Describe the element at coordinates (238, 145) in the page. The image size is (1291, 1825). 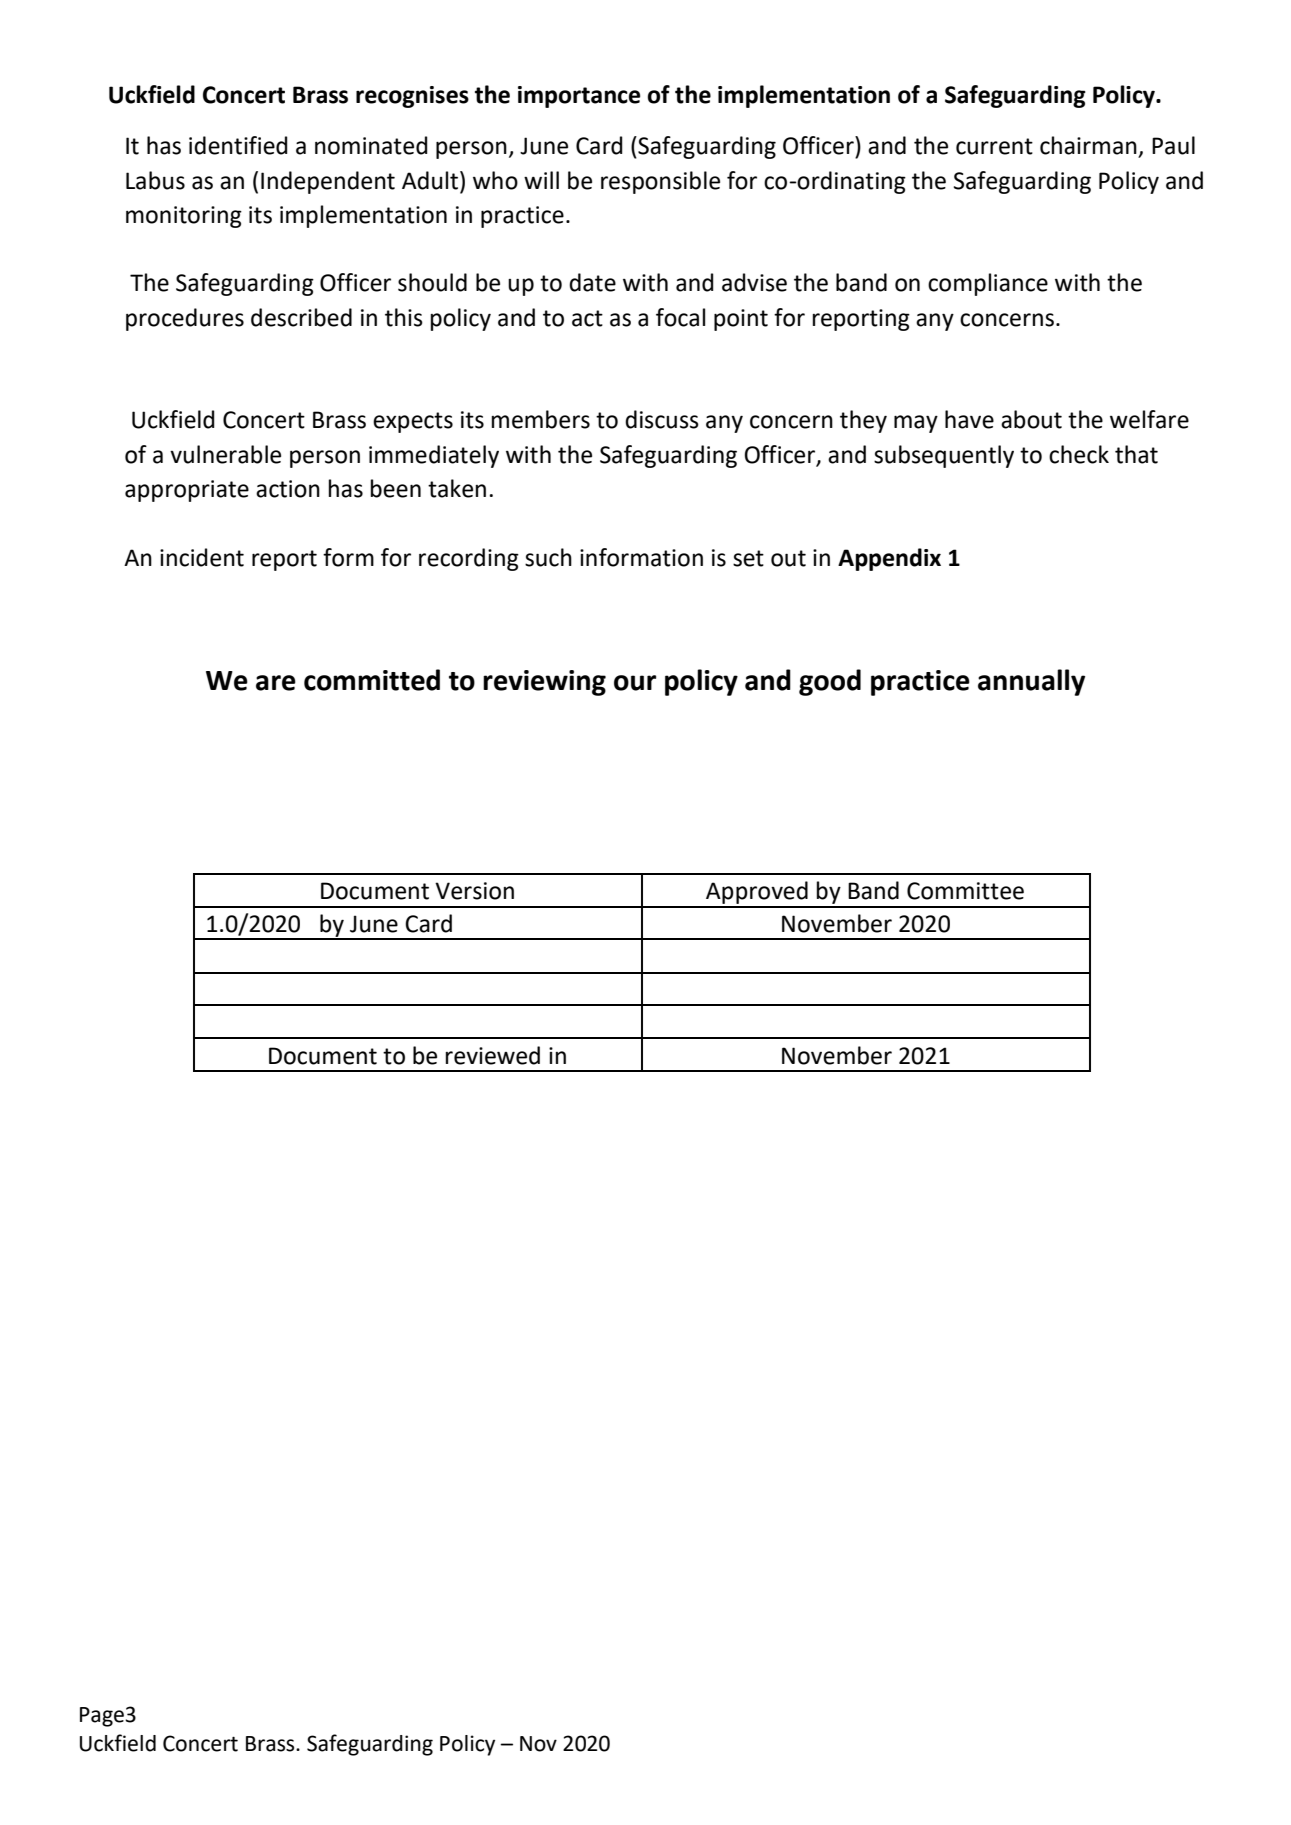
I see `identified` at that location.
